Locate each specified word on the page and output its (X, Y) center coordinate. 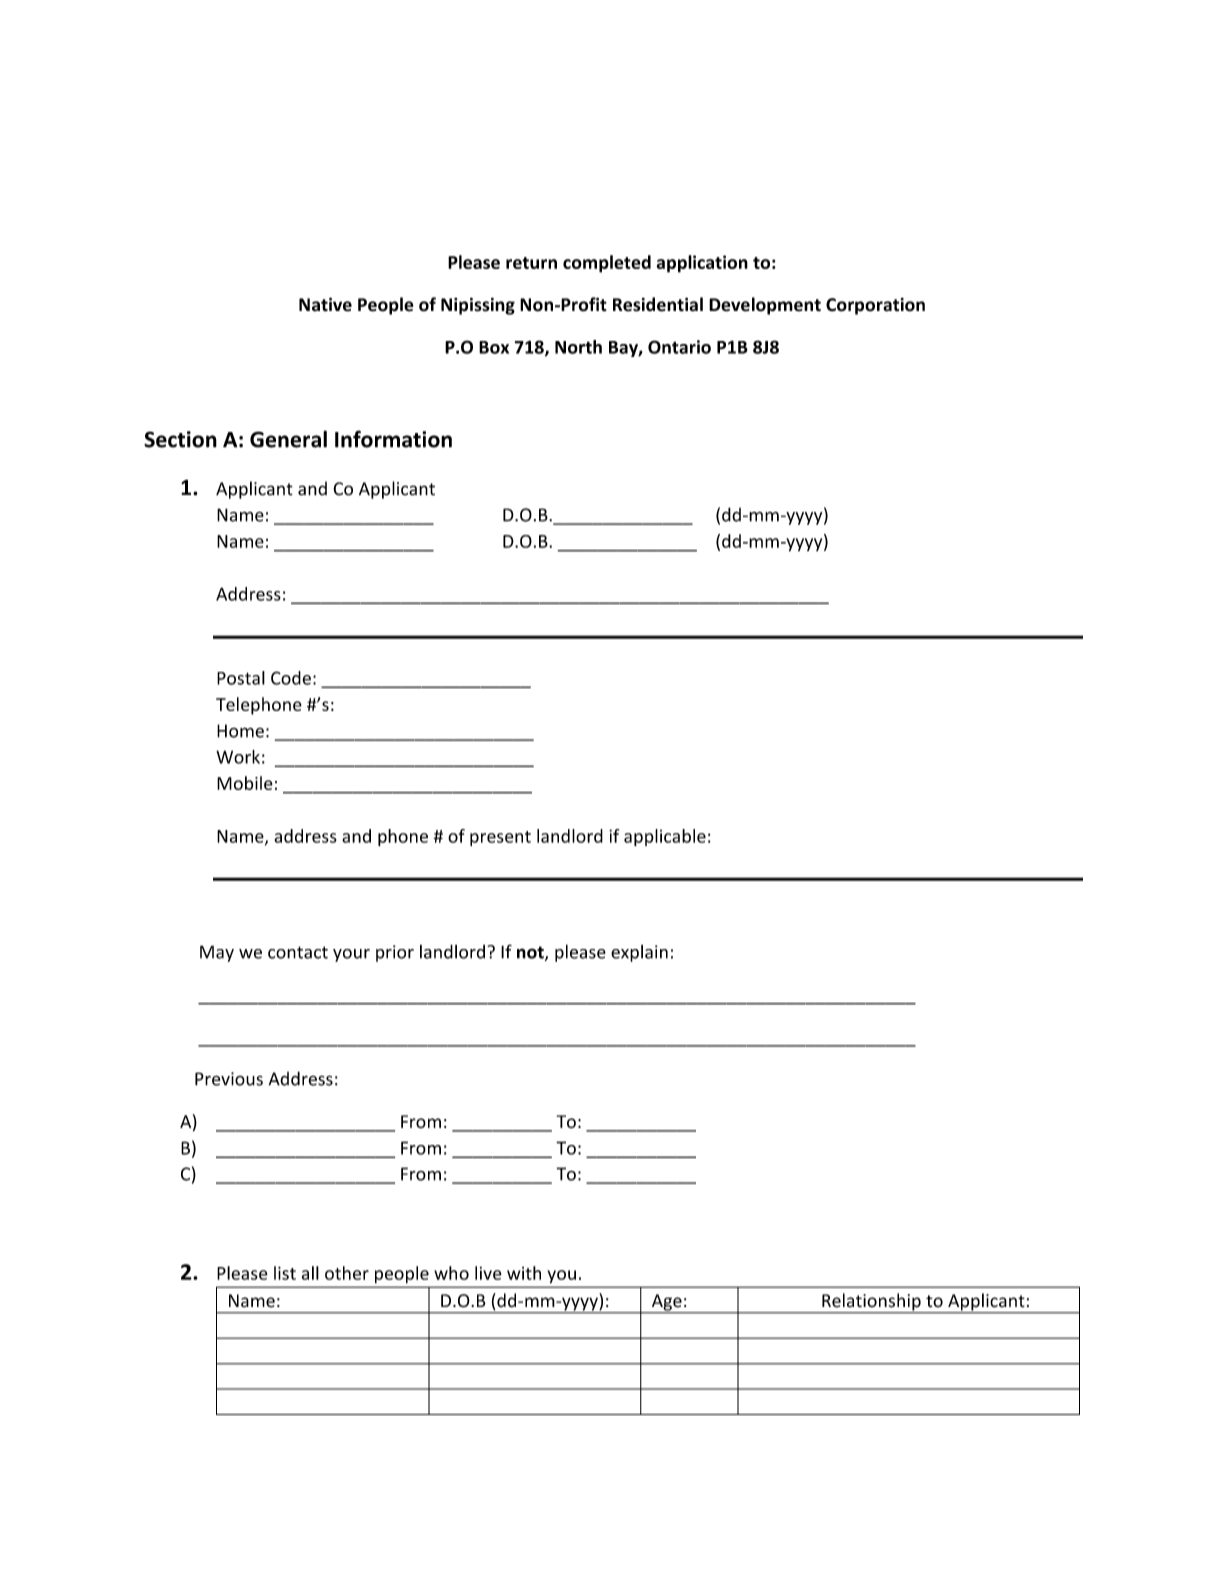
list (285, 1273)
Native (325, 304)
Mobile (245, 783)
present (500, 838)
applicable (665, 837)
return (531, 263)
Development (765, 306)
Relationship (871, 1303)
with (524, 1273)
